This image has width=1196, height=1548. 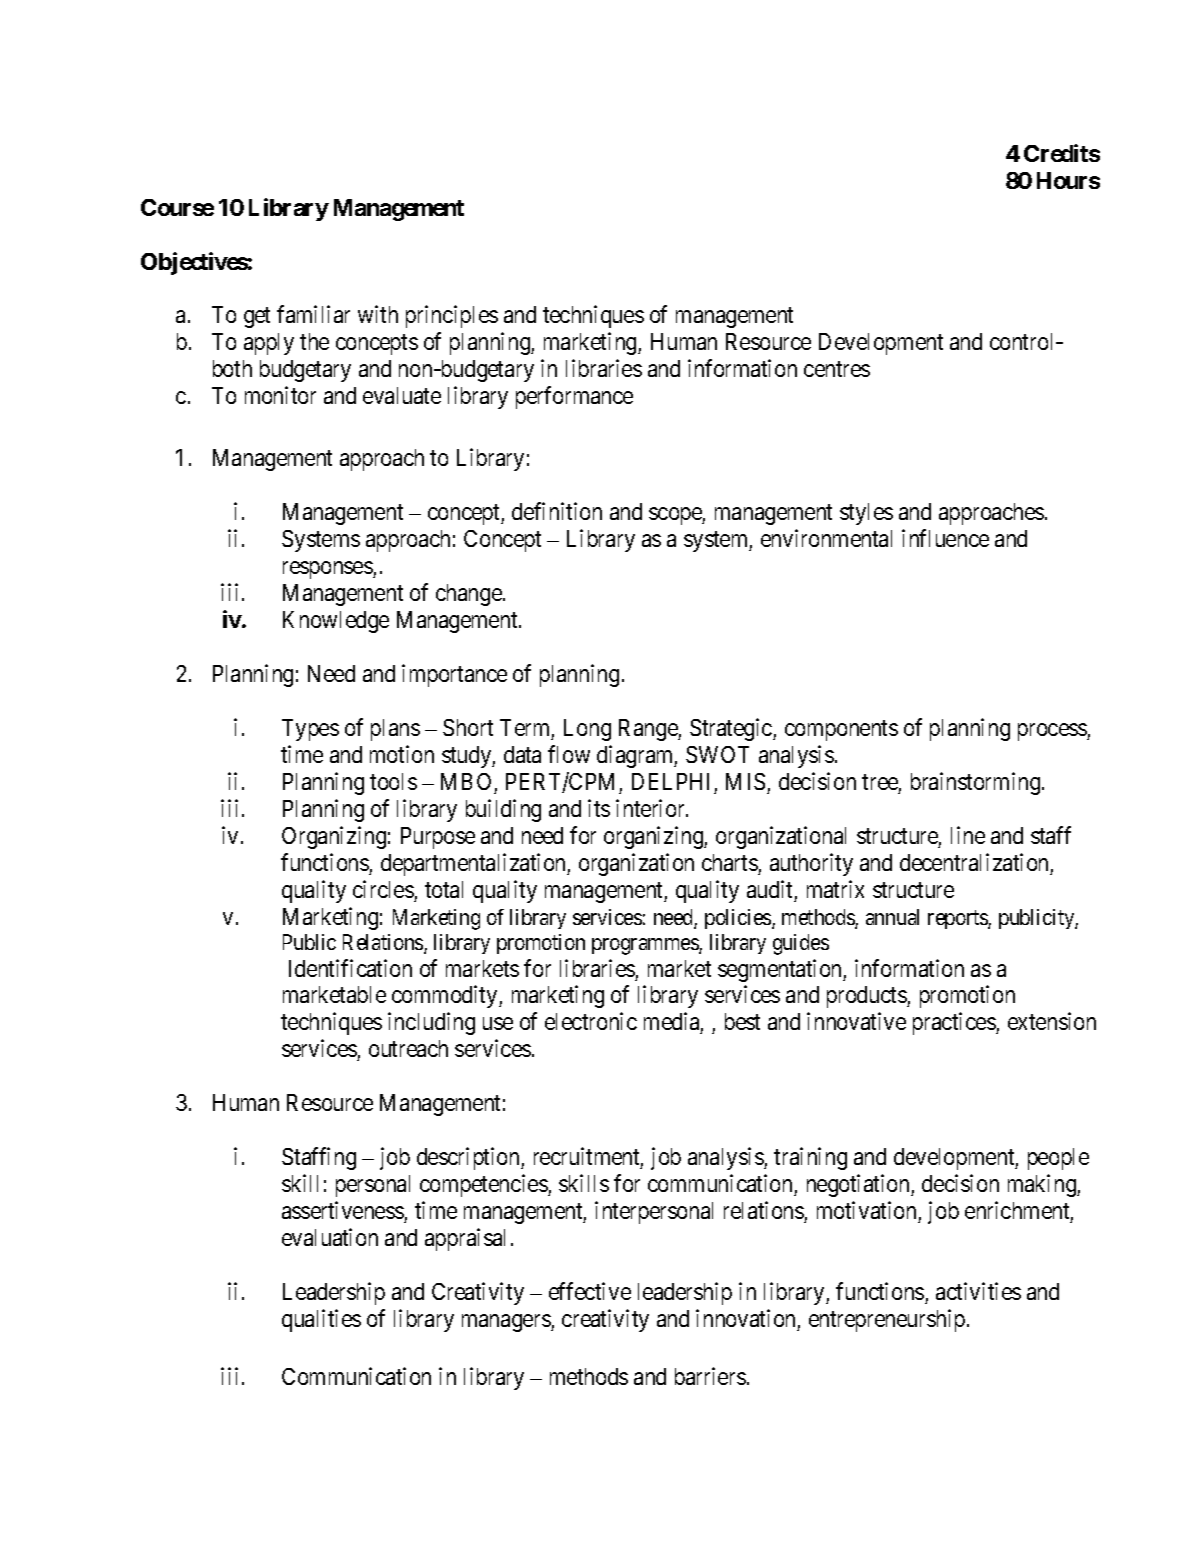 I want to click on qualities, so click(x=321, y=1320).
